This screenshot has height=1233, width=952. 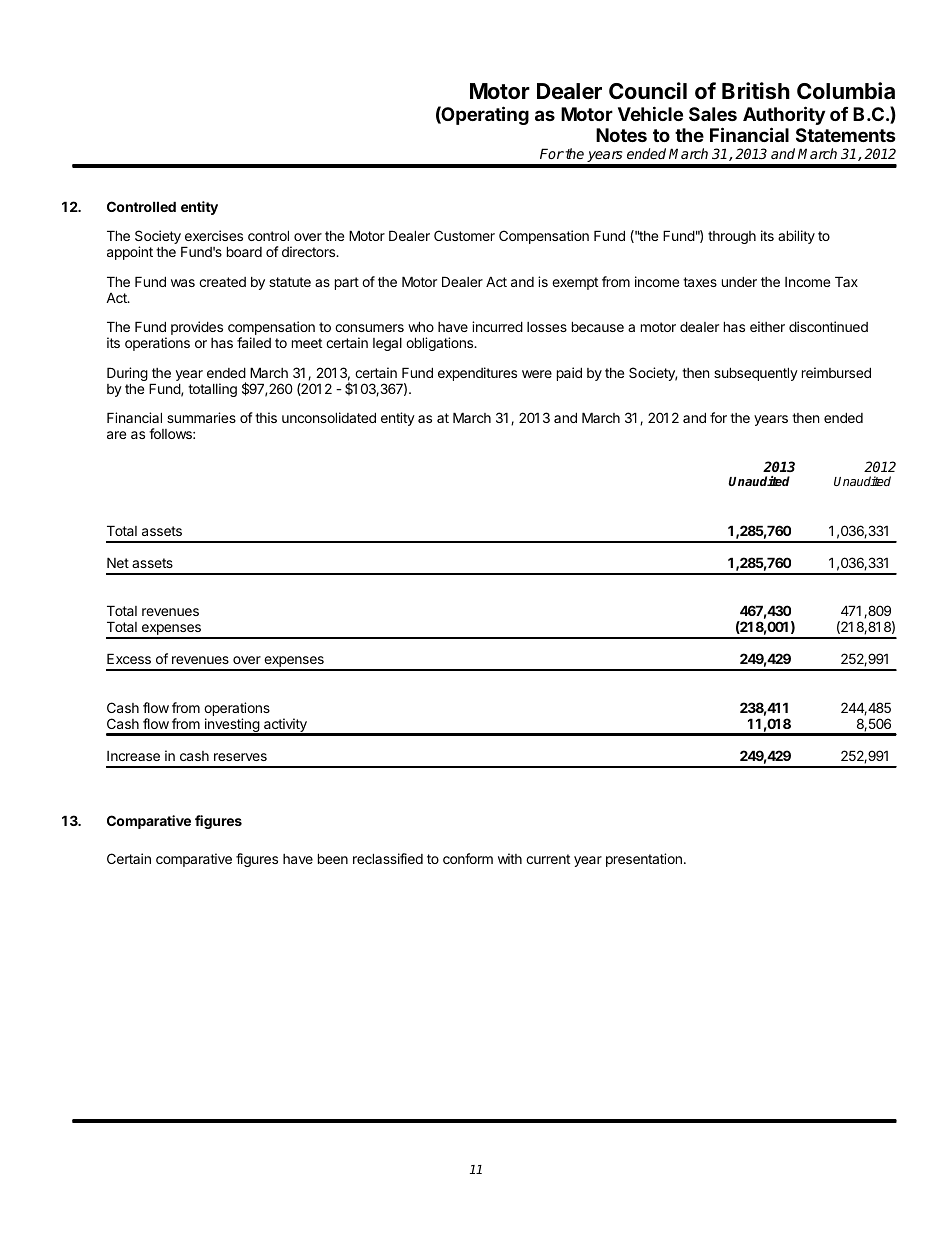 What do you see at coordinates (784, 117) in the screenshot?
I see `Authority` at bounding box center [784, 117].
